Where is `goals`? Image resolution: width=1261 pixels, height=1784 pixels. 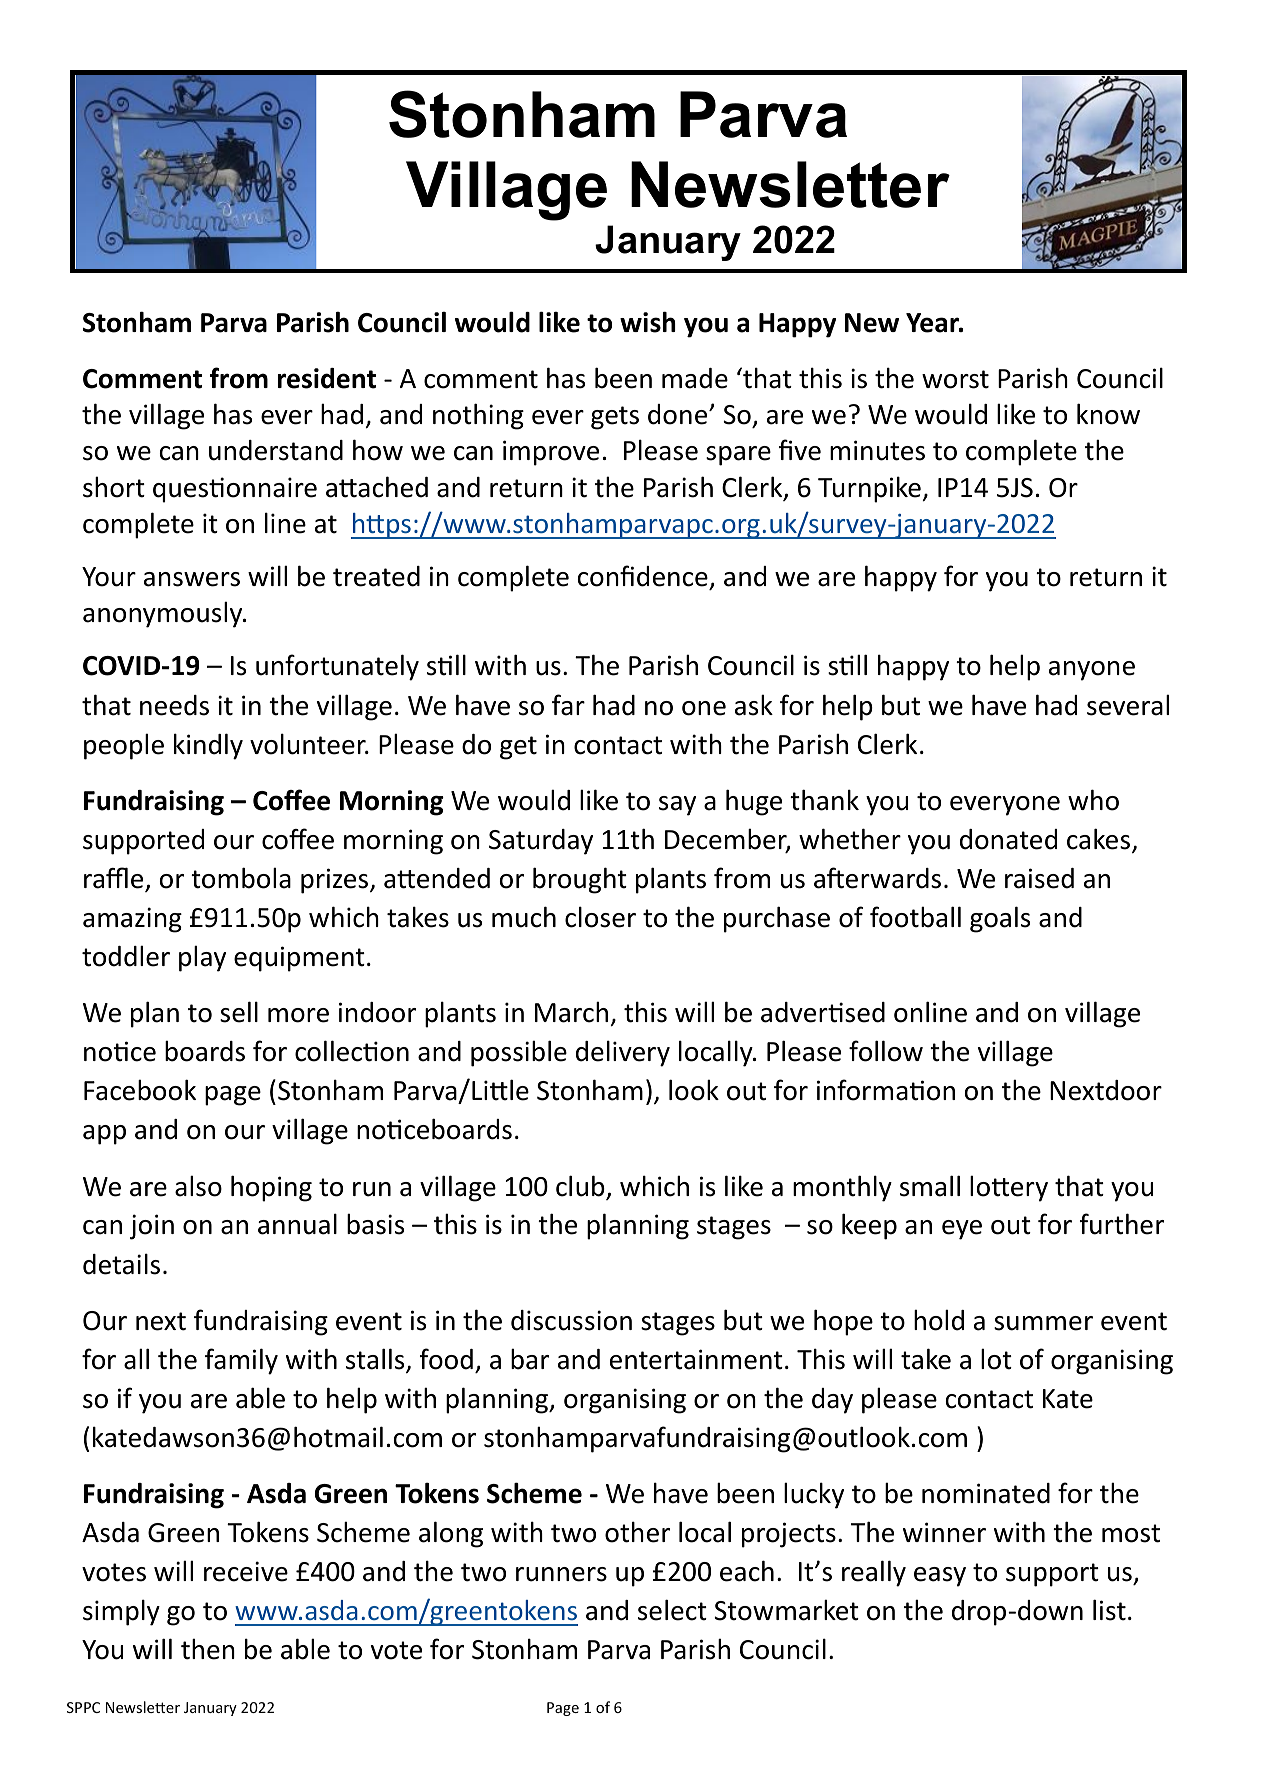
goals is located at coordinates (1000, 919).
